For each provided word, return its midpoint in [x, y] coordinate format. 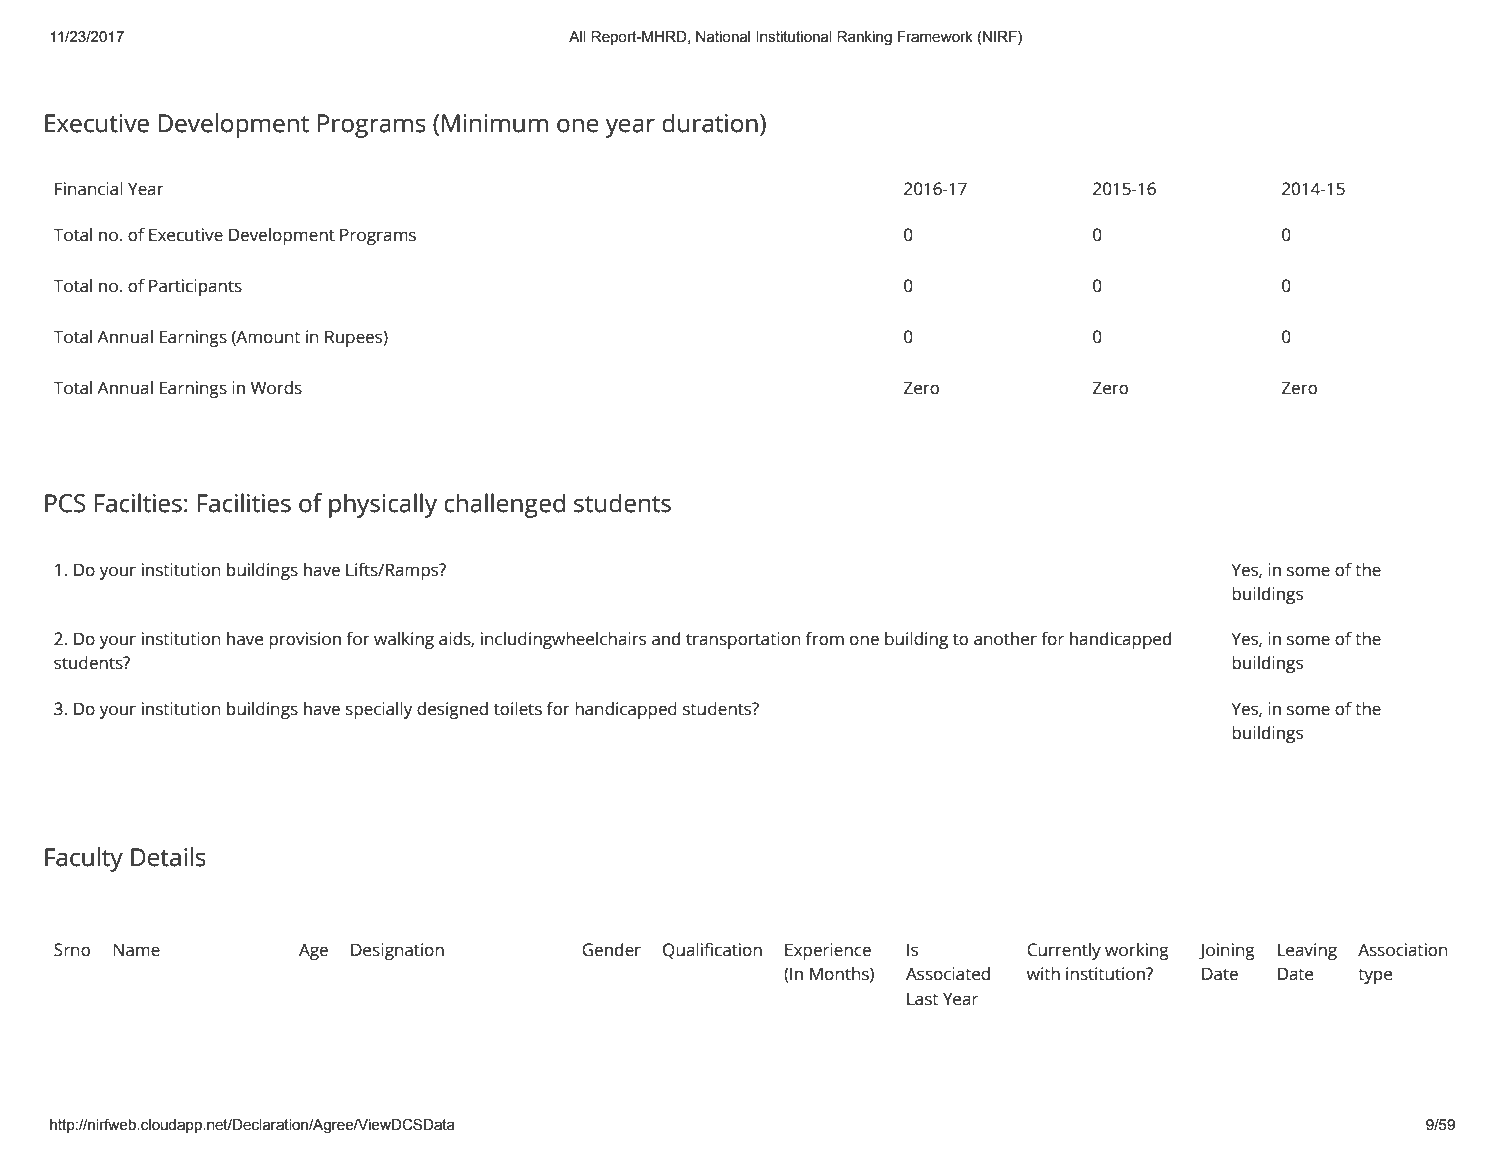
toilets [518, 709]
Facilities [244, 503]
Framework [935, 37]
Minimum [495, 123]
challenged [504, 505]
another [1005, 639]
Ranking [864, 38]
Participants [195, 287]
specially [379, 710]
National [723, 37]
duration [710, 123]
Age [313, 951]
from [825, 638]
